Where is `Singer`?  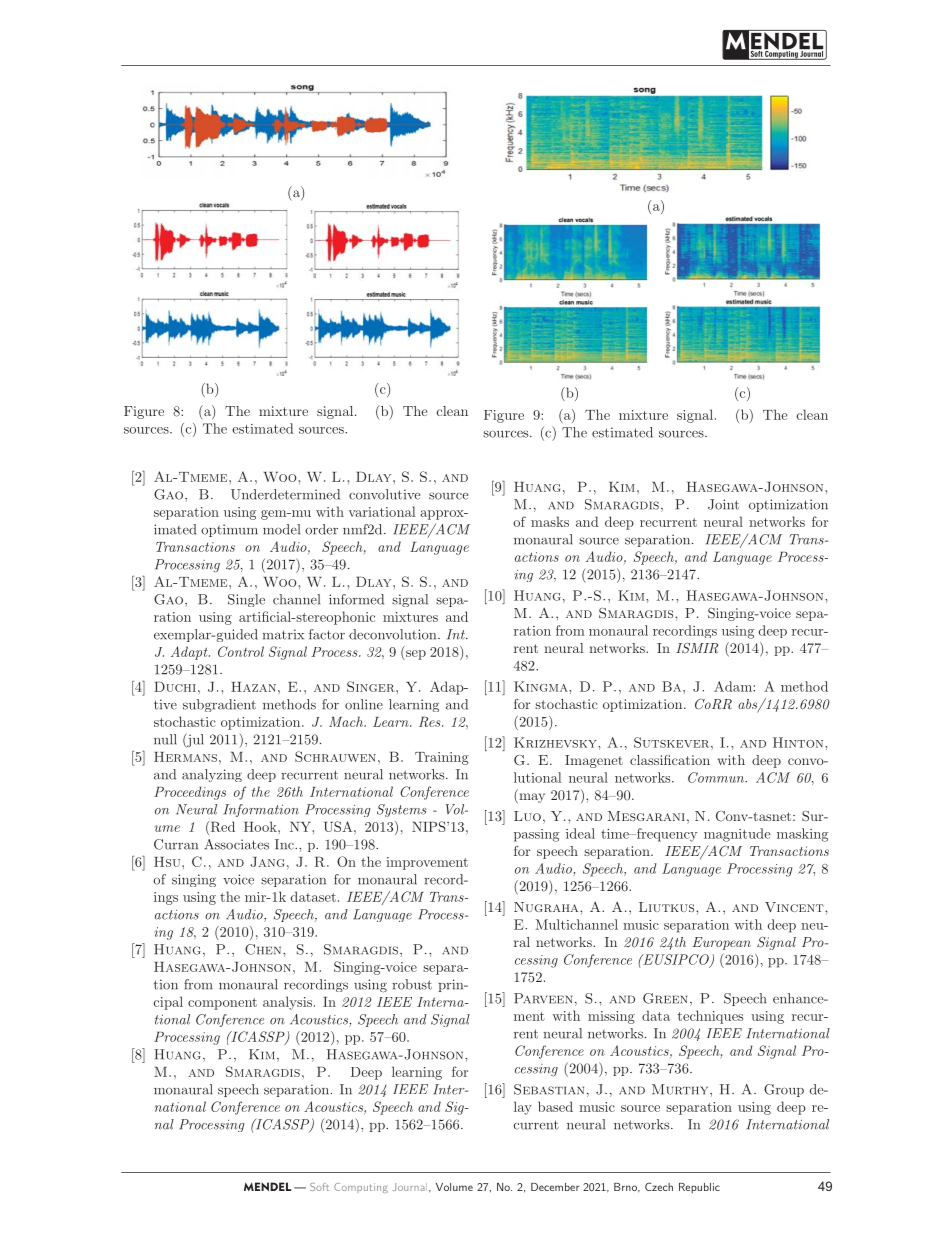 Singer is located at coordinates (372, 686).
